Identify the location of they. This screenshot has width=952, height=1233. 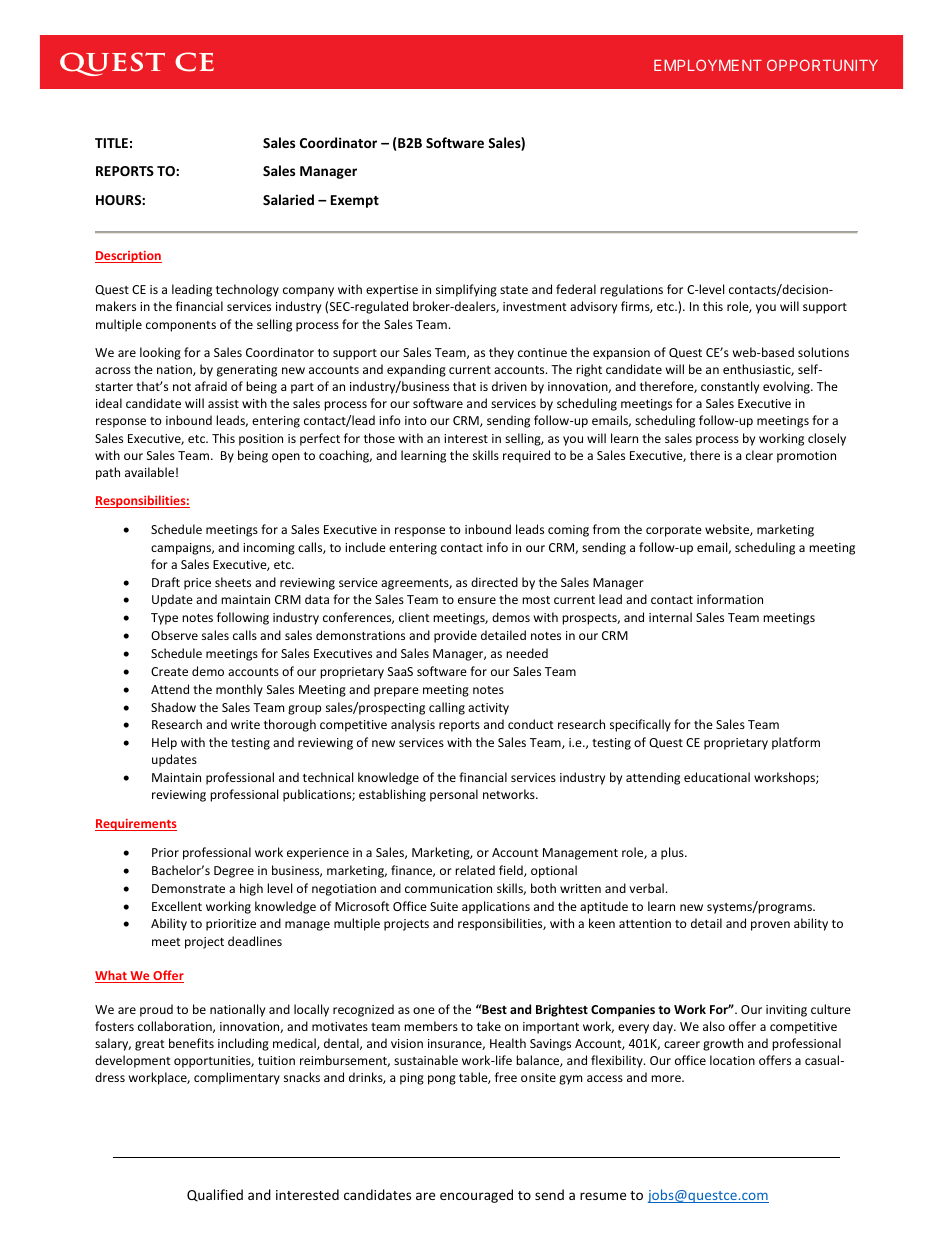
(501, 353).
